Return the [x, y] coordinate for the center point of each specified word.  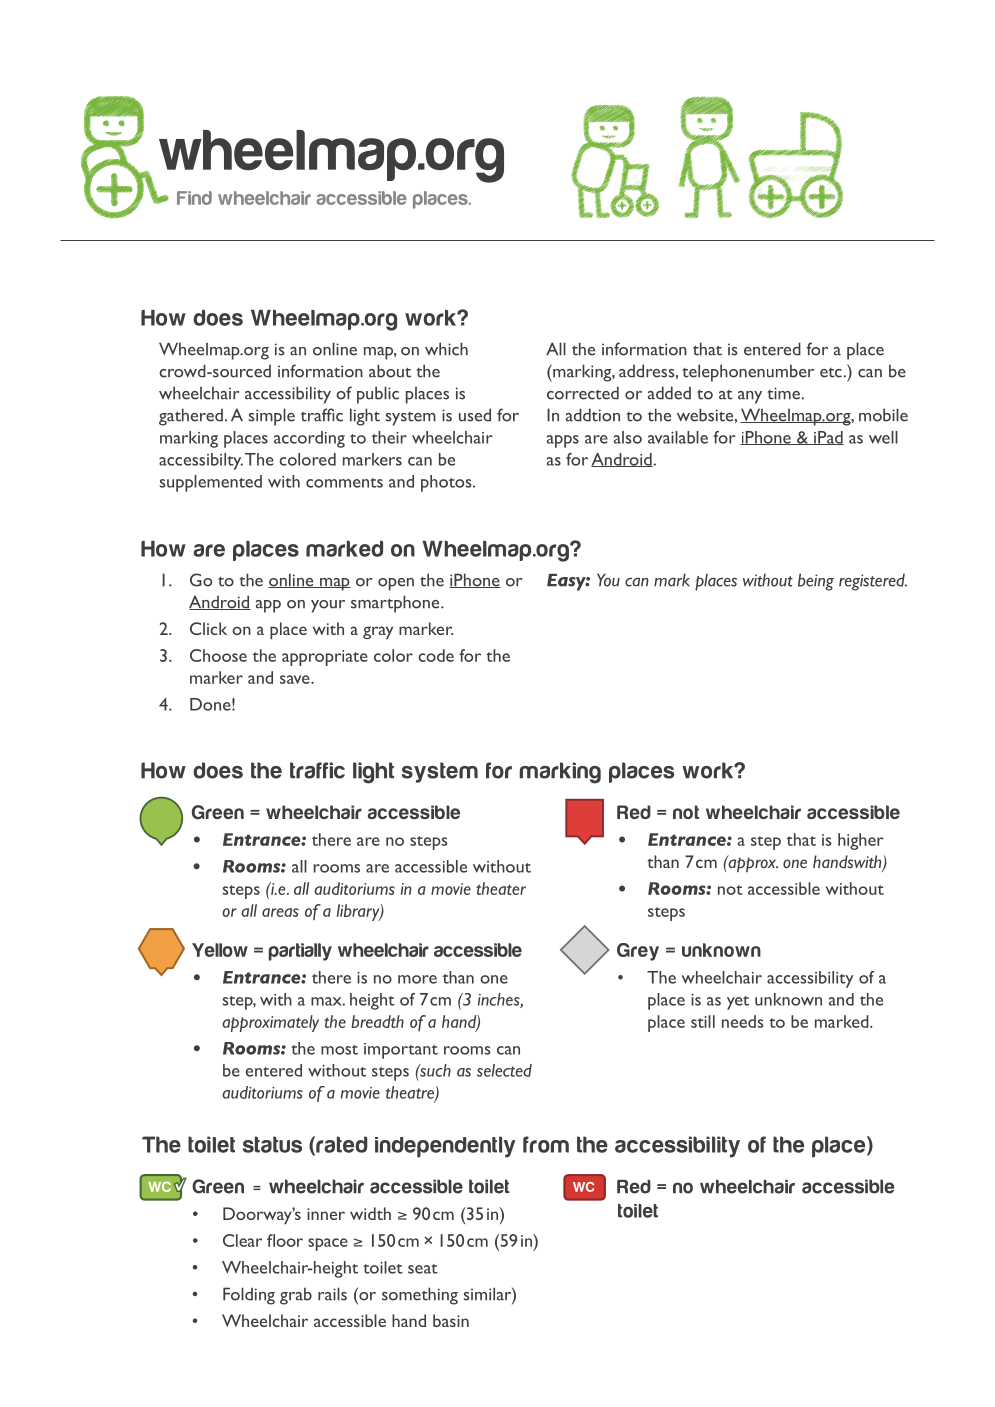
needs [743, 1021]
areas [280, 912]
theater [501, 888]
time [784, 393]
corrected [583, 393]
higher [861, 841]
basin [451, 1320]
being [816, 582]
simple [272, 417]
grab [296, 1296]
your [328, 606]
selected [504, 1070]
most [339, 1050]
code [436, 655]
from [546, 1144]
